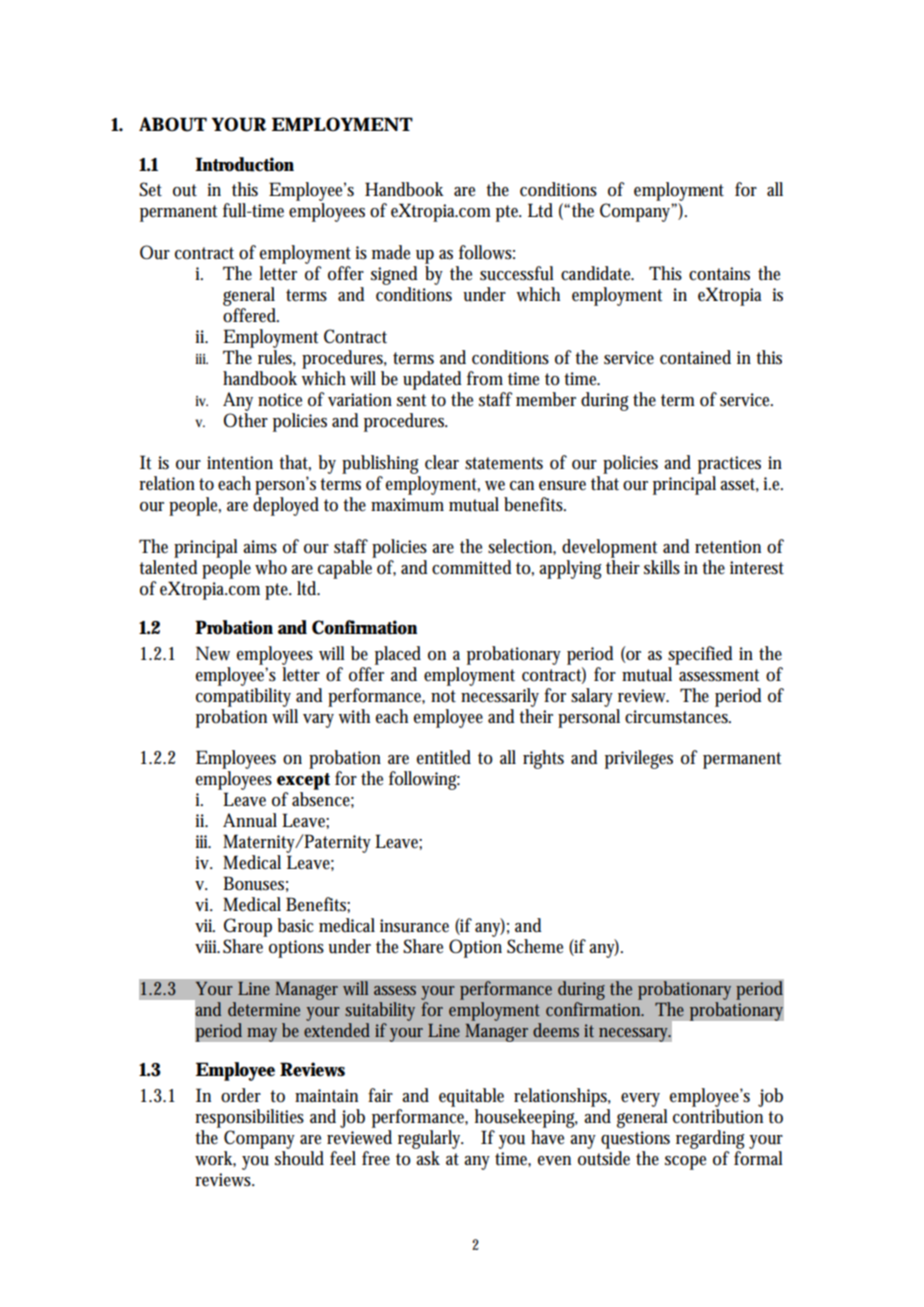 This screenshot has height=1307, width=924. I want to click on contains, so click(719, 274).
